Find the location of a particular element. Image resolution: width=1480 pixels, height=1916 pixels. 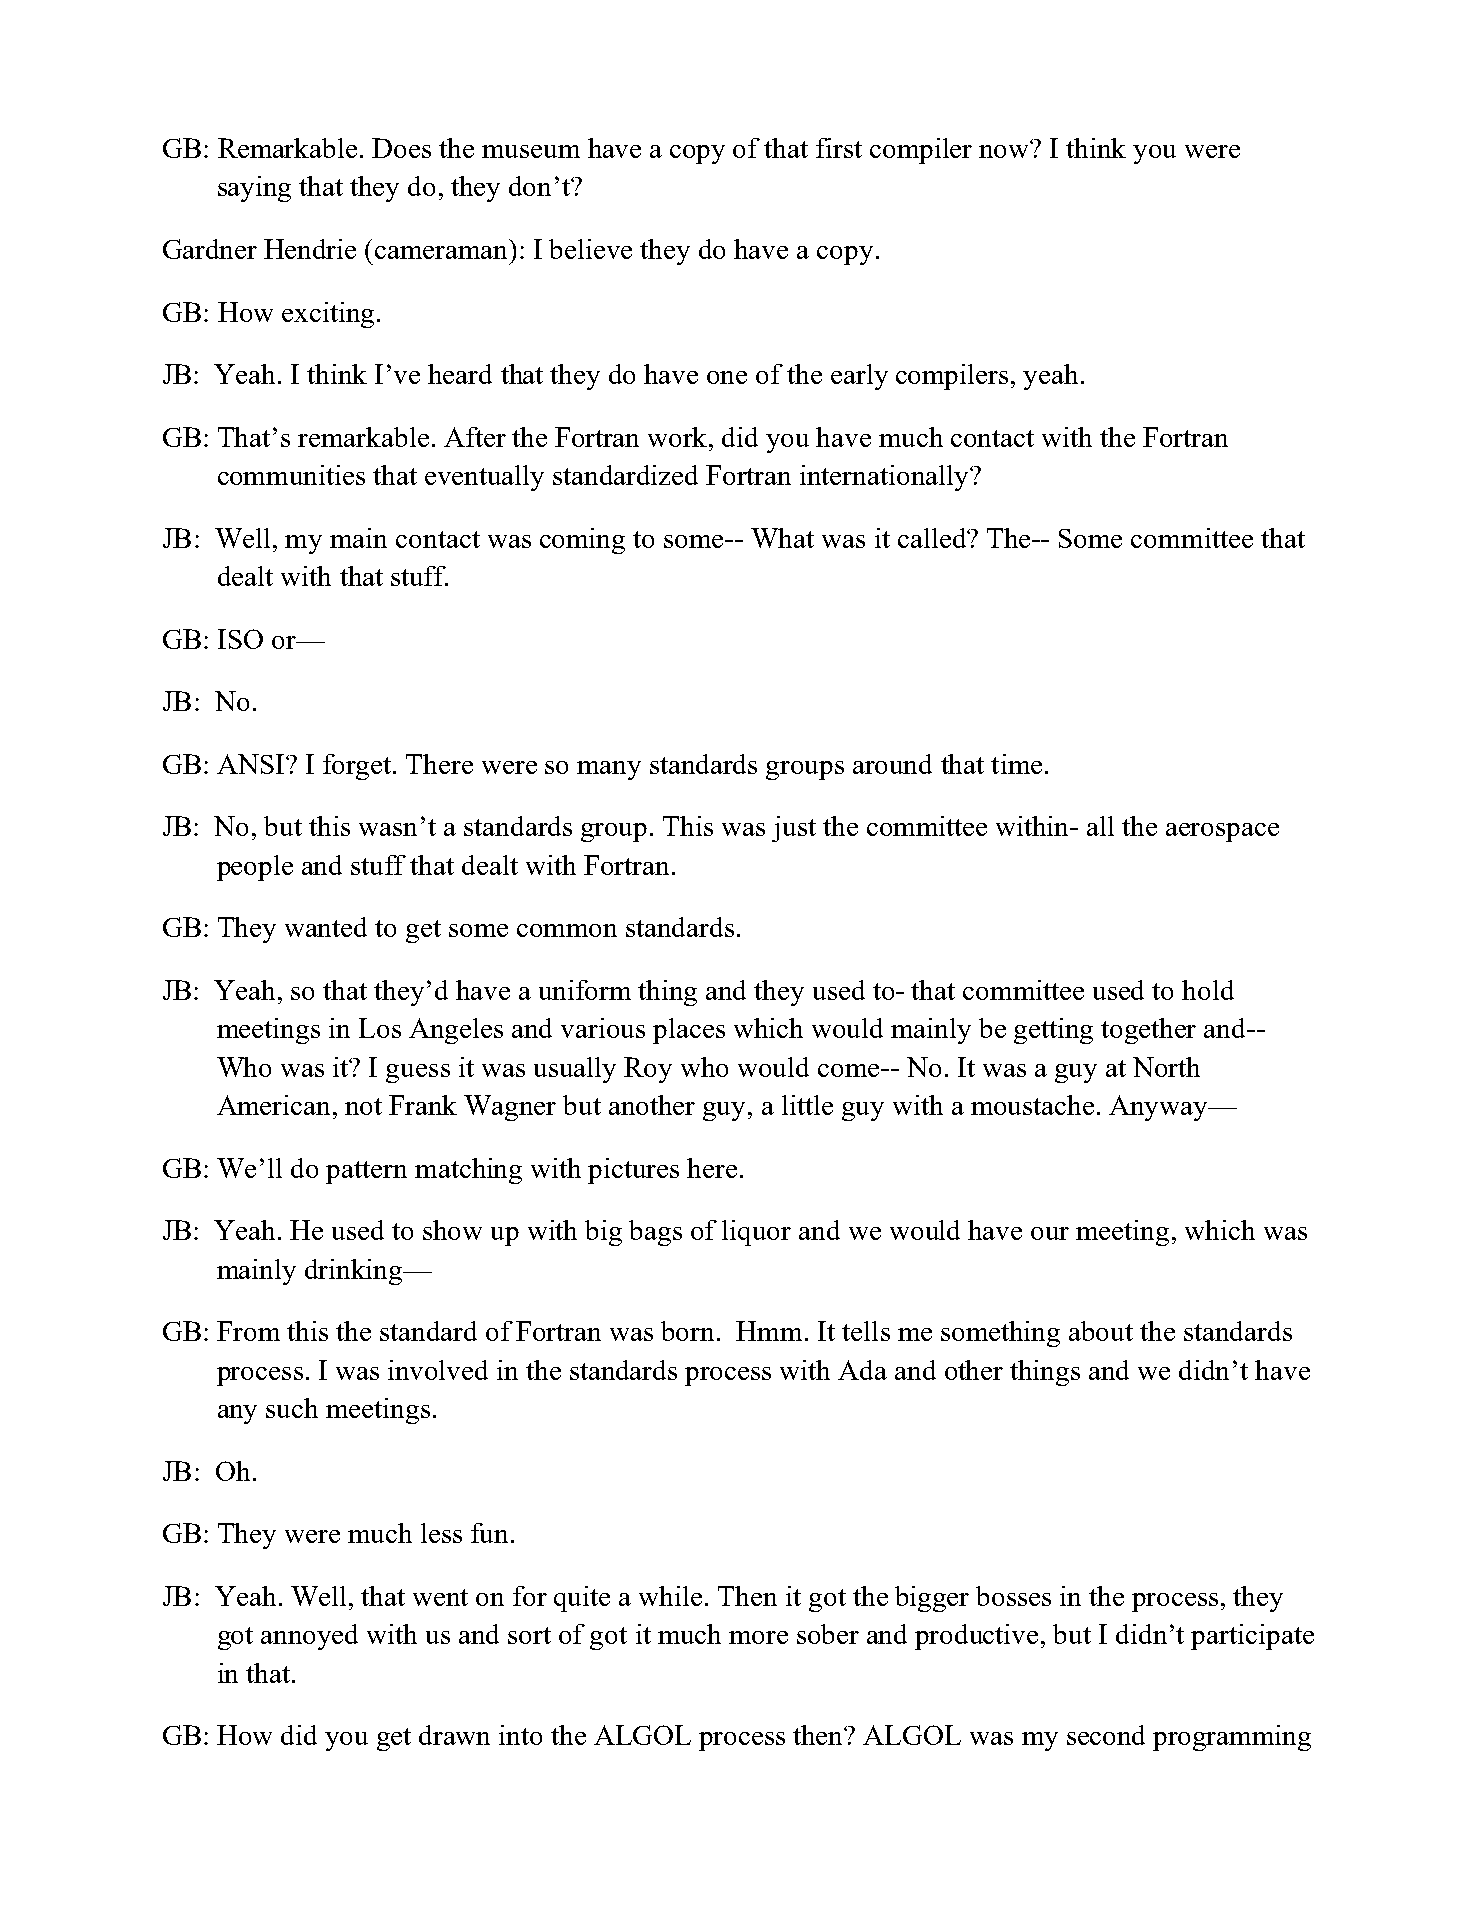

now is located at coordinates (1005, 150).
